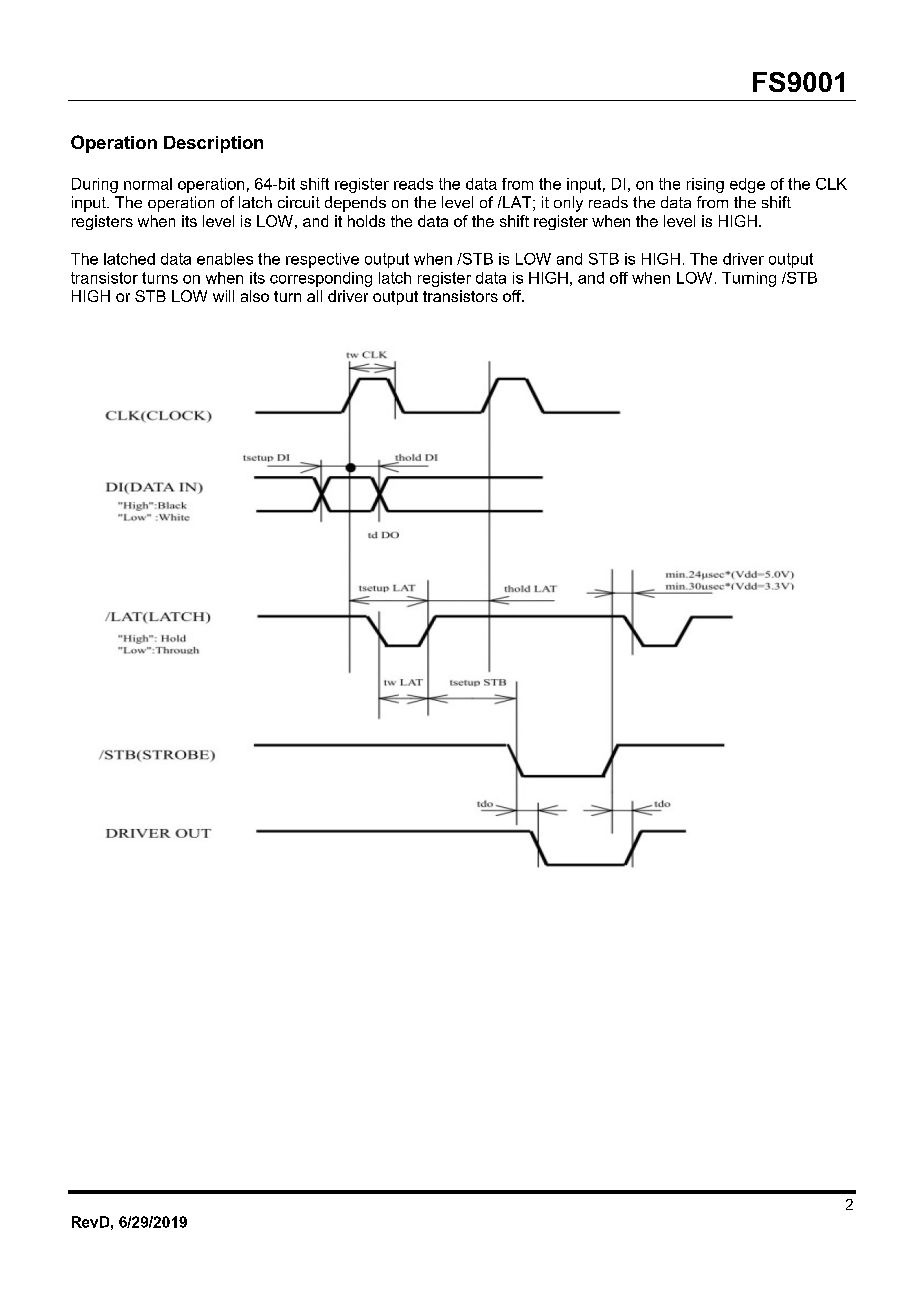 This page has height=1308, width=924. I want to click on CLK, so click(831, 184).
